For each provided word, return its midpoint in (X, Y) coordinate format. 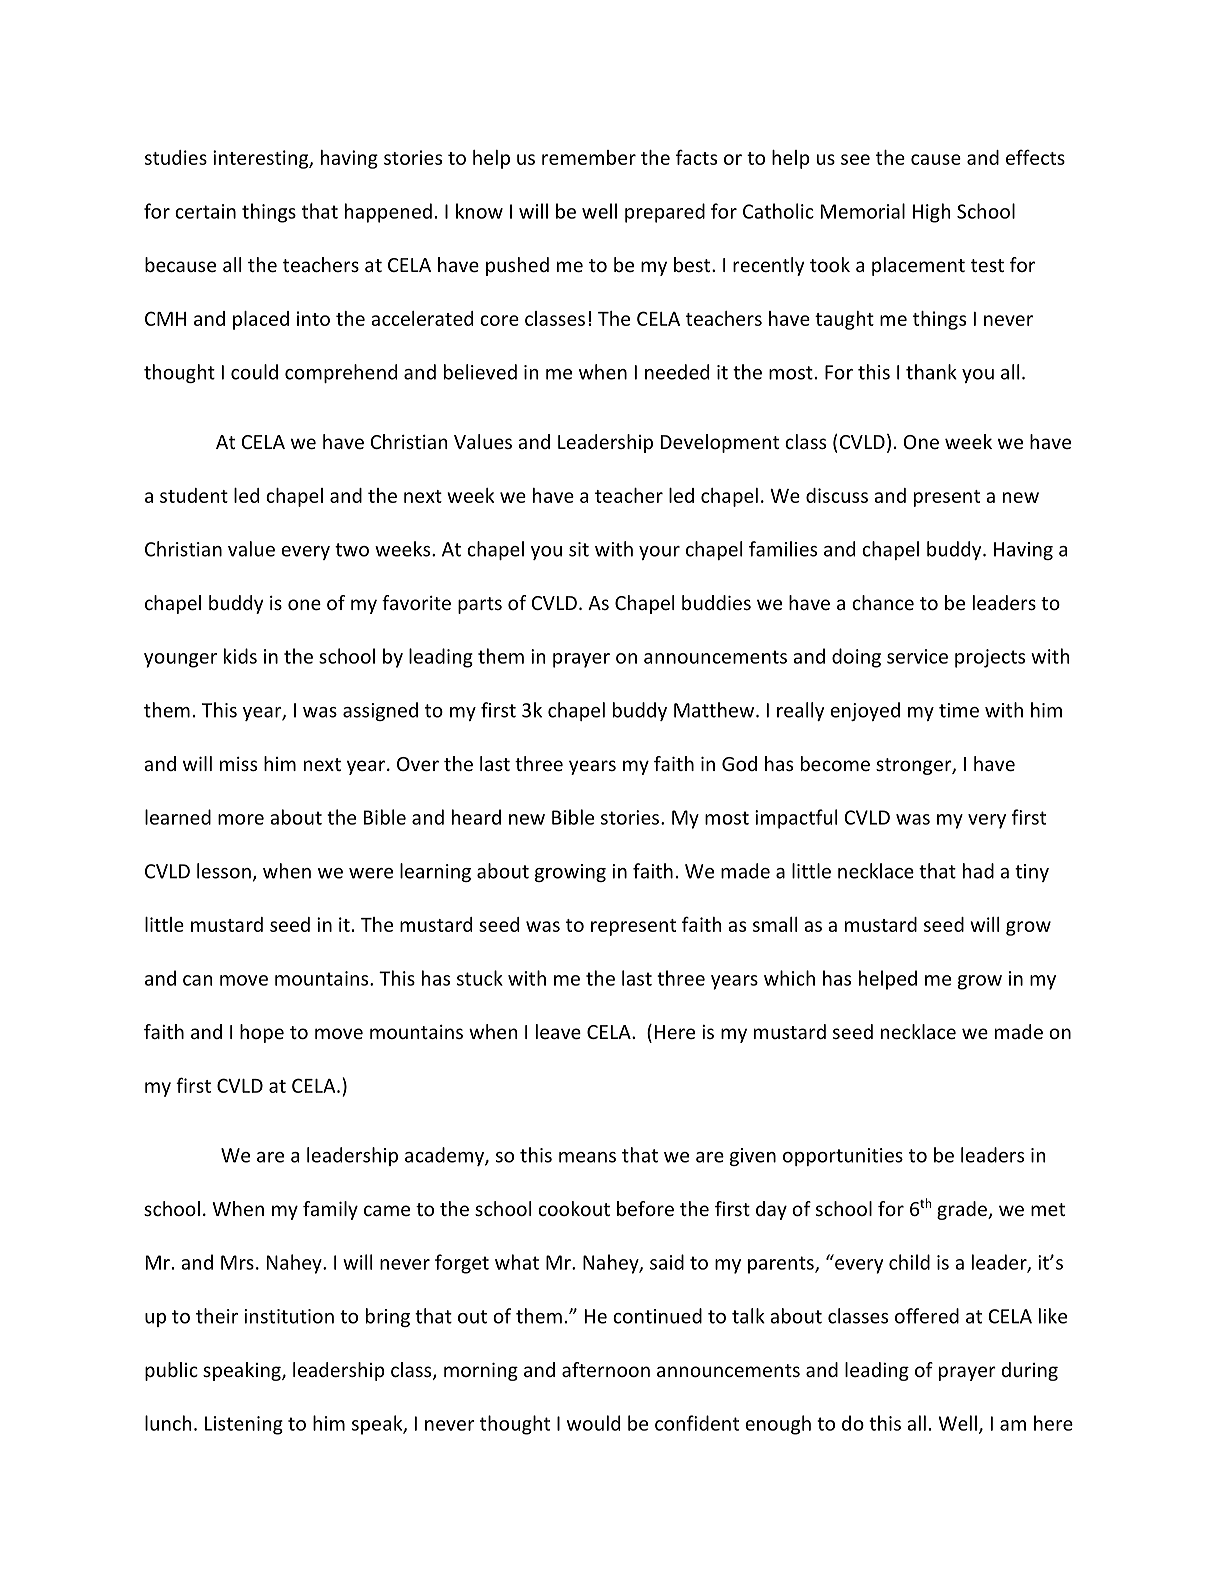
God (739, 763)
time (959, 710)
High (931, 213)
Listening (244, 1425)
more (241, 819)
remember (589, 157)
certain (205, 211)
